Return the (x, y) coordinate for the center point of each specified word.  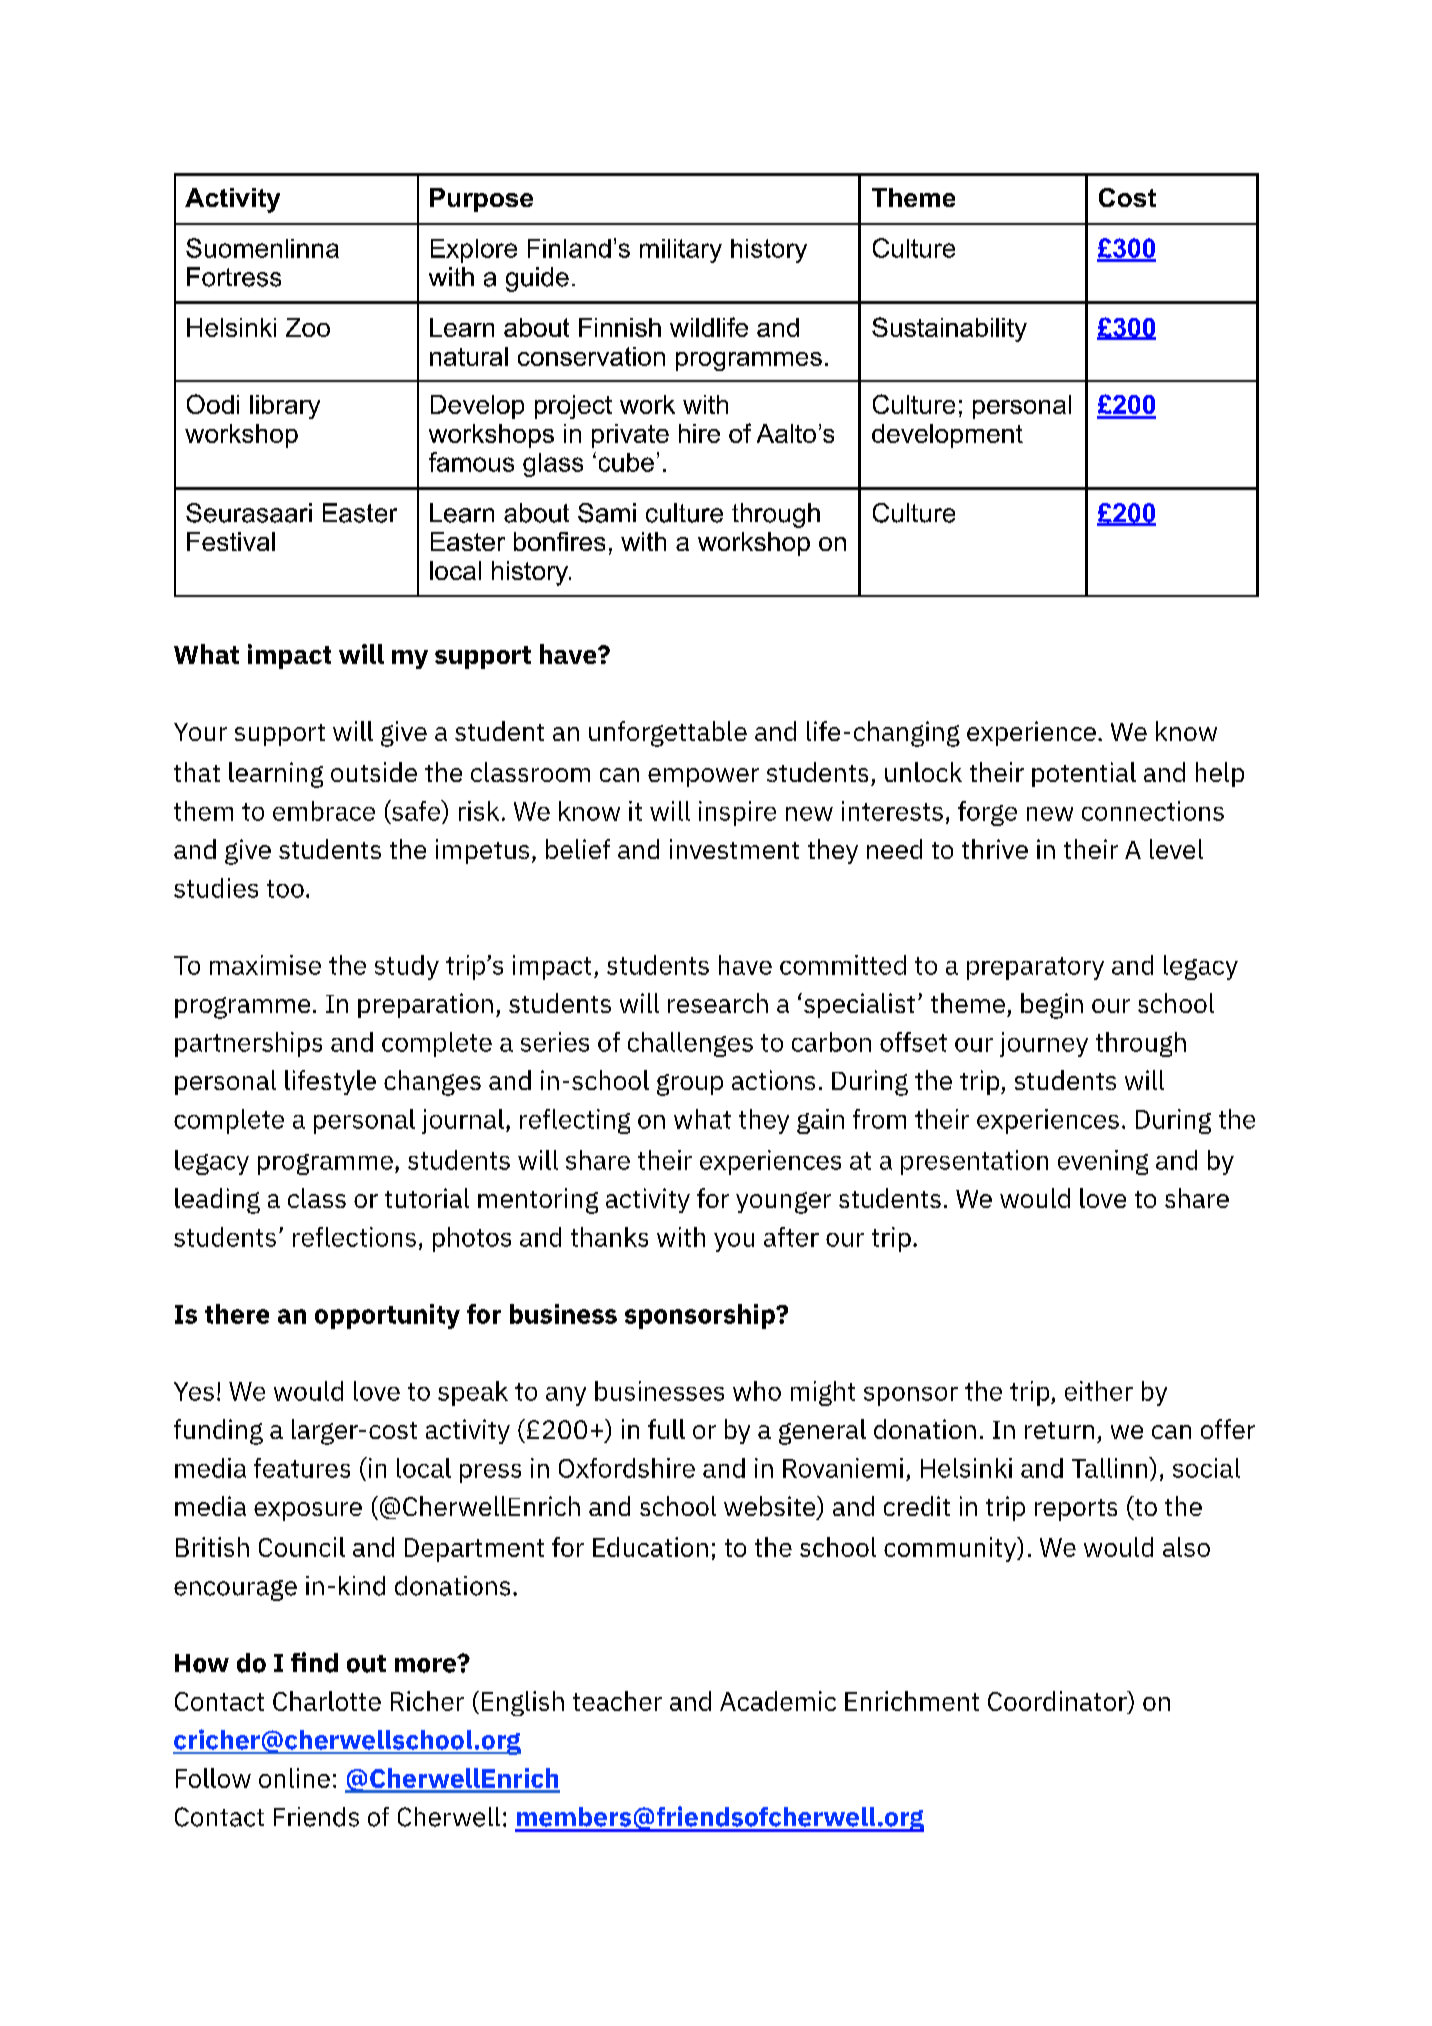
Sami (607, 513)
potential (1084, 774)
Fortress (234, 277)
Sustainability (949, 329)
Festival (231, 541)
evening (1103, 1162)
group (690, 1085)
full (666, 1429)
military (681, 251)
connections (1153, 811)
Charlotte (327, 1701)
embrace (324, 811)
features (302, 1468)
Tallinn (1111, 1467)
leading (217, 1201)
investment (734, 849)
